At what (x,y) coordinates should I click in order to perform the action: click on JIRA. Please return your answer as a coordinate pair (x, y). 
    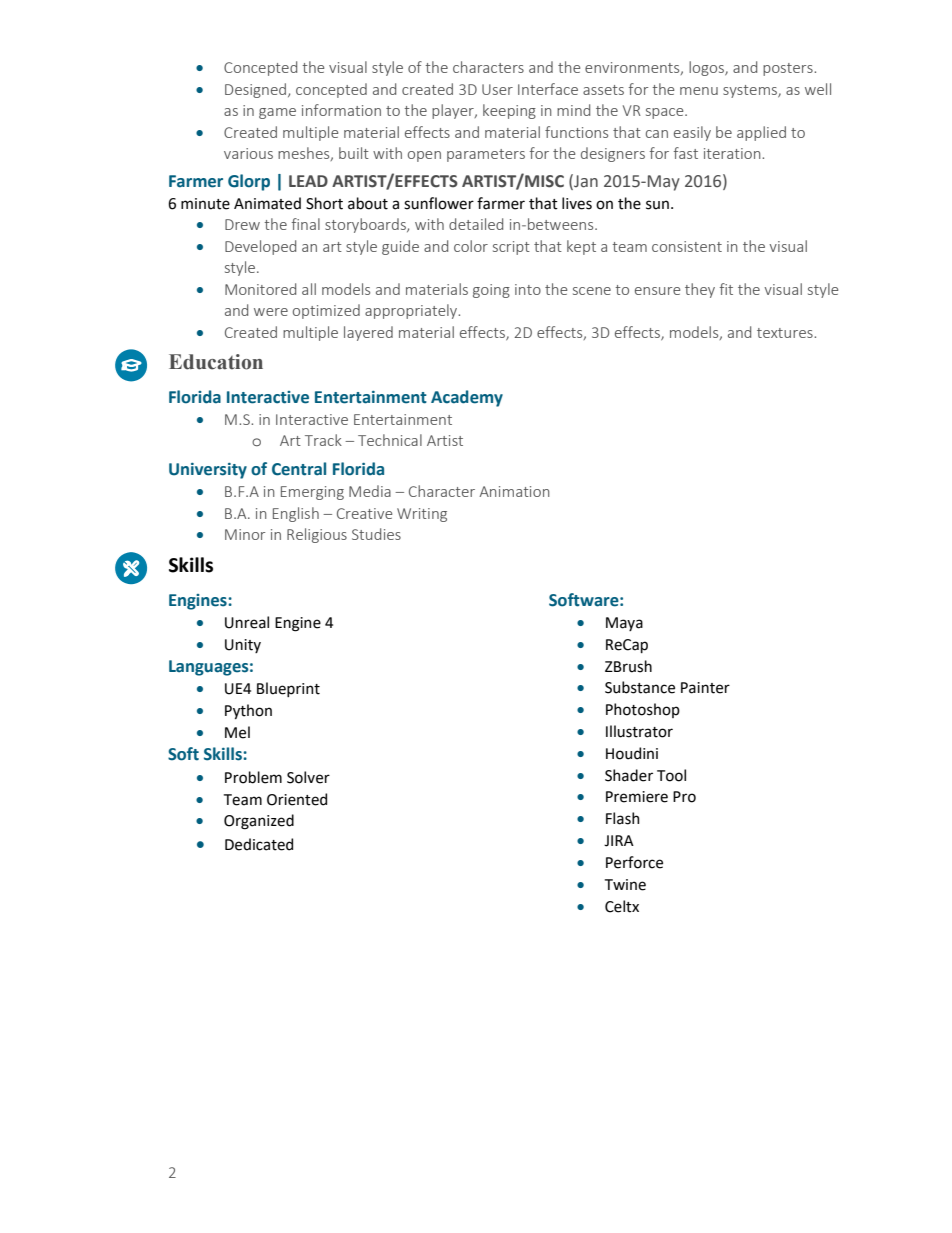
    Looking at the image, I should click on (619, 841).
